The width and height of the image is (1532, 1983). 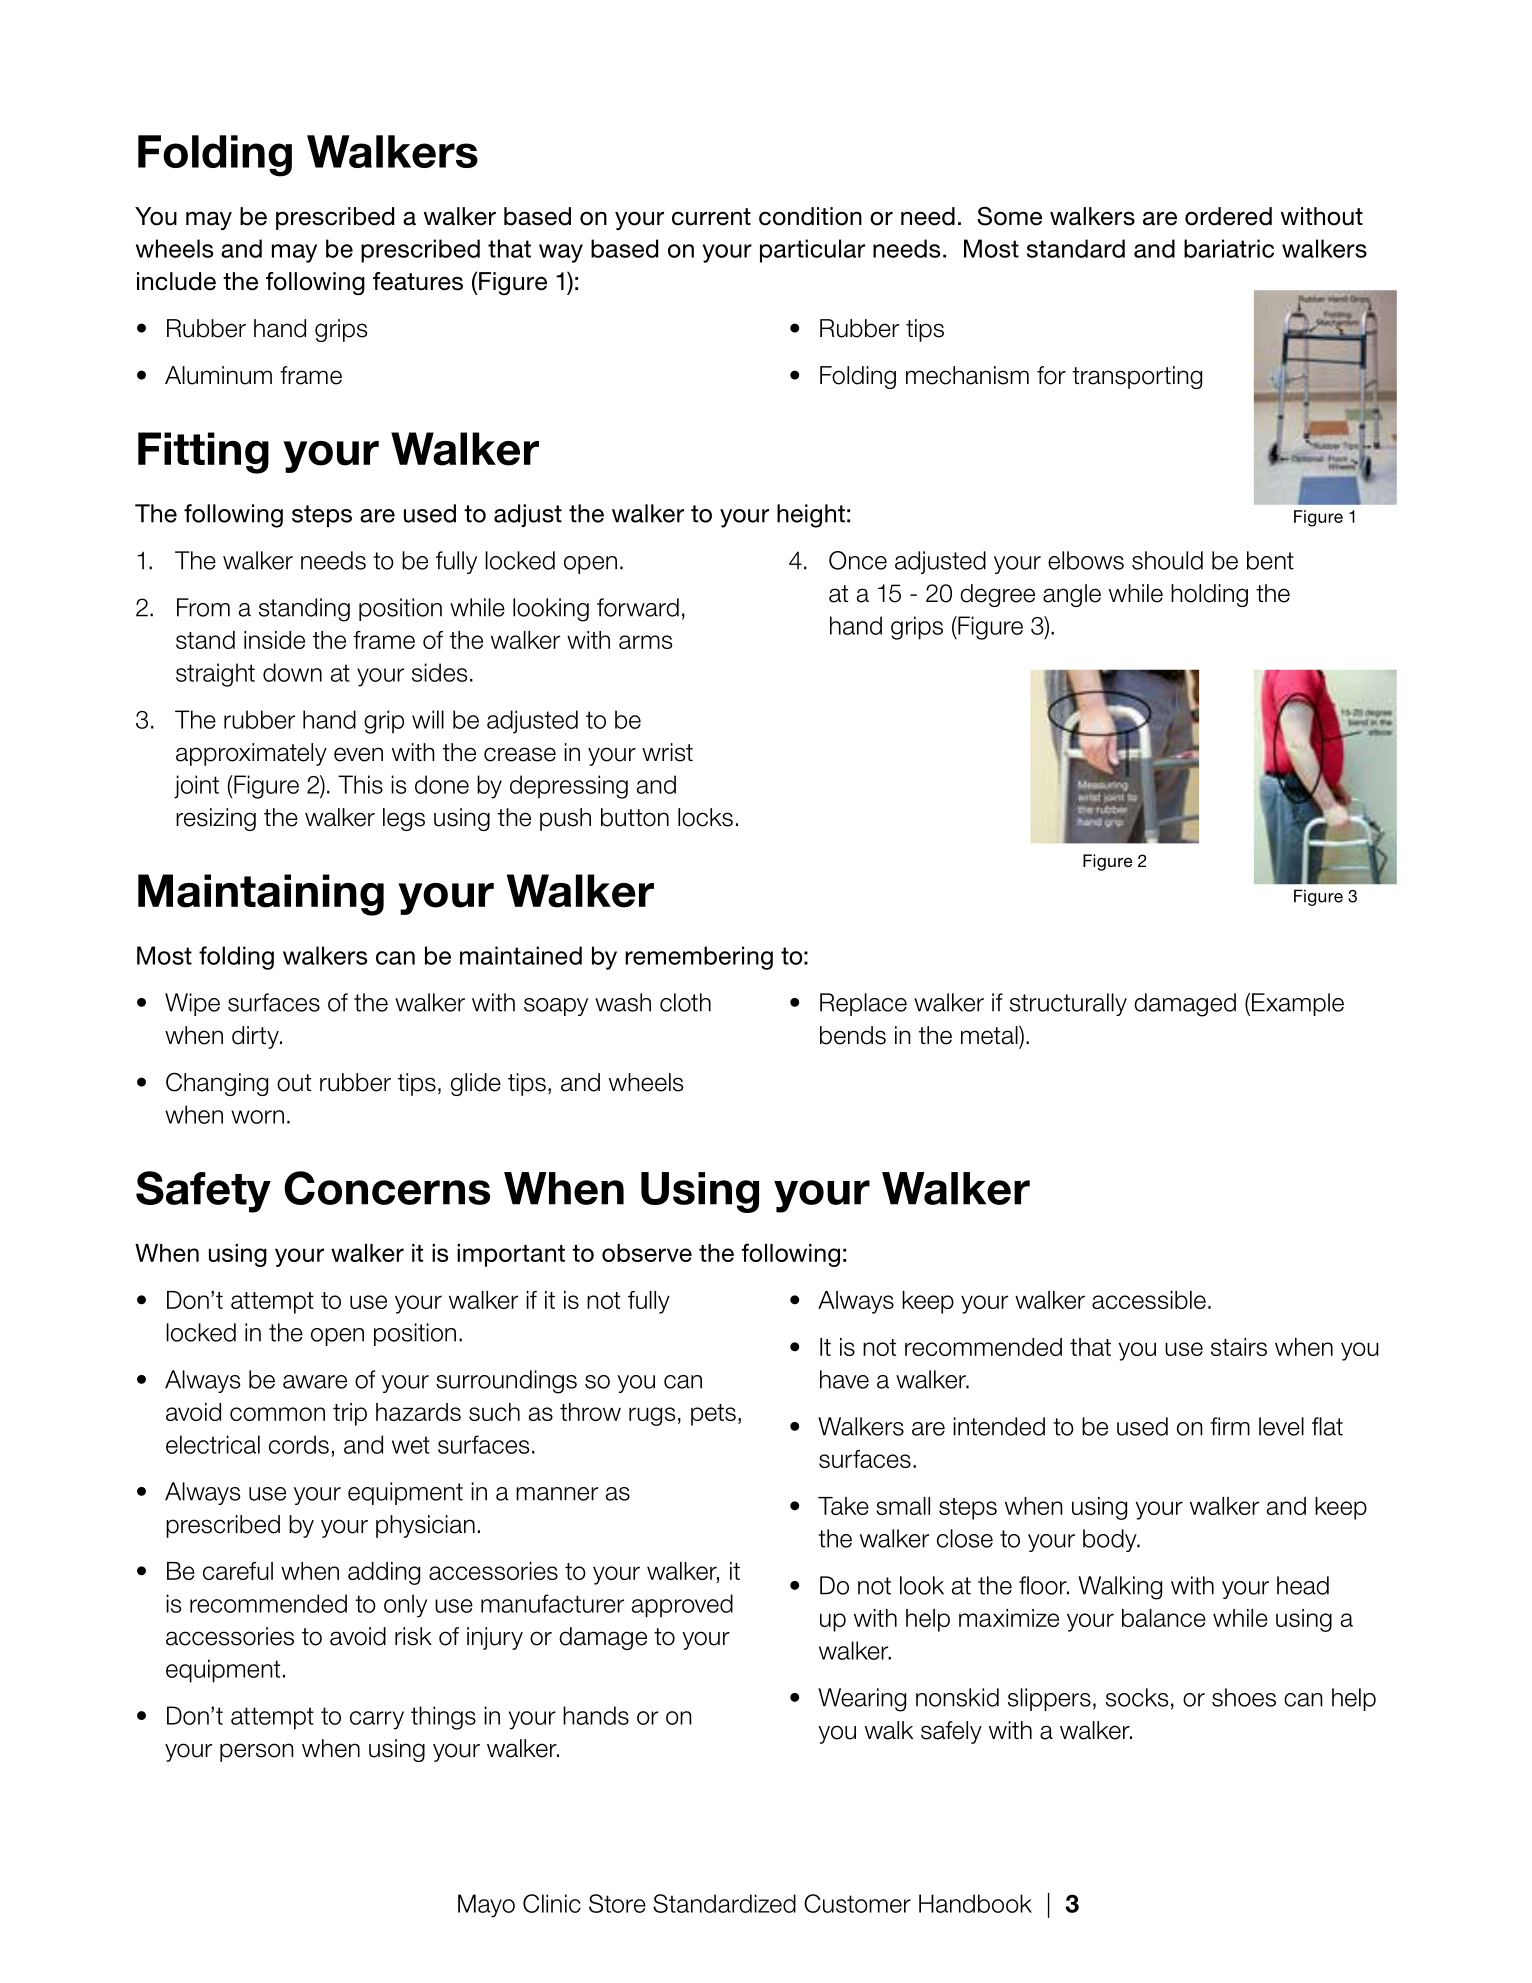 What do you see at coordinates (857, 1903) in the image?
I see `Customer` at bounding box center [857, 1903].
